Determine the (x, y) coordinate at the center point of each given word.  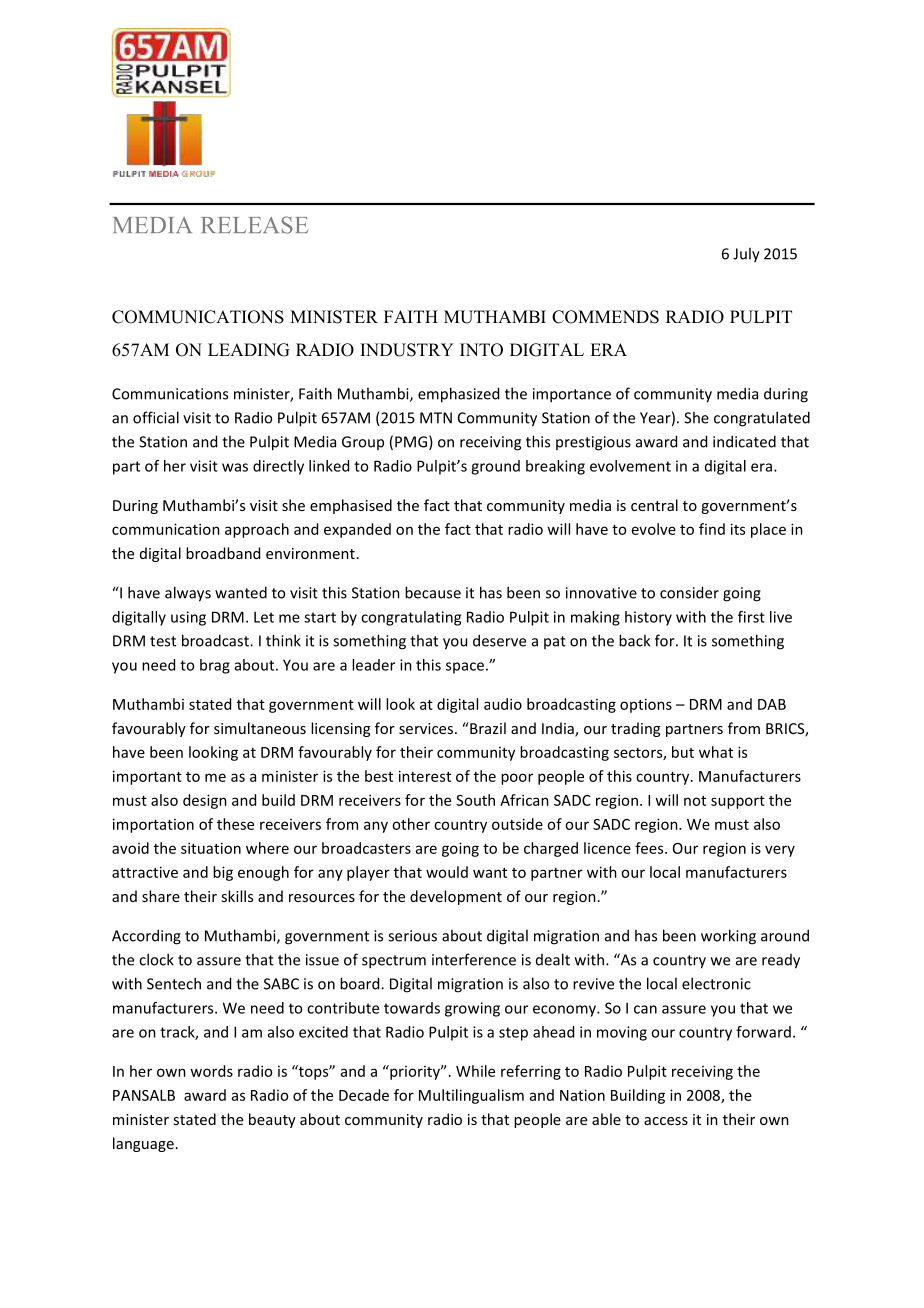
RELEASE (255, 225)
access (666, 1121)
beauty (272, 1120)
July (746, 255)
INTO (481, 350)
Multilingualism (471, 1096)
